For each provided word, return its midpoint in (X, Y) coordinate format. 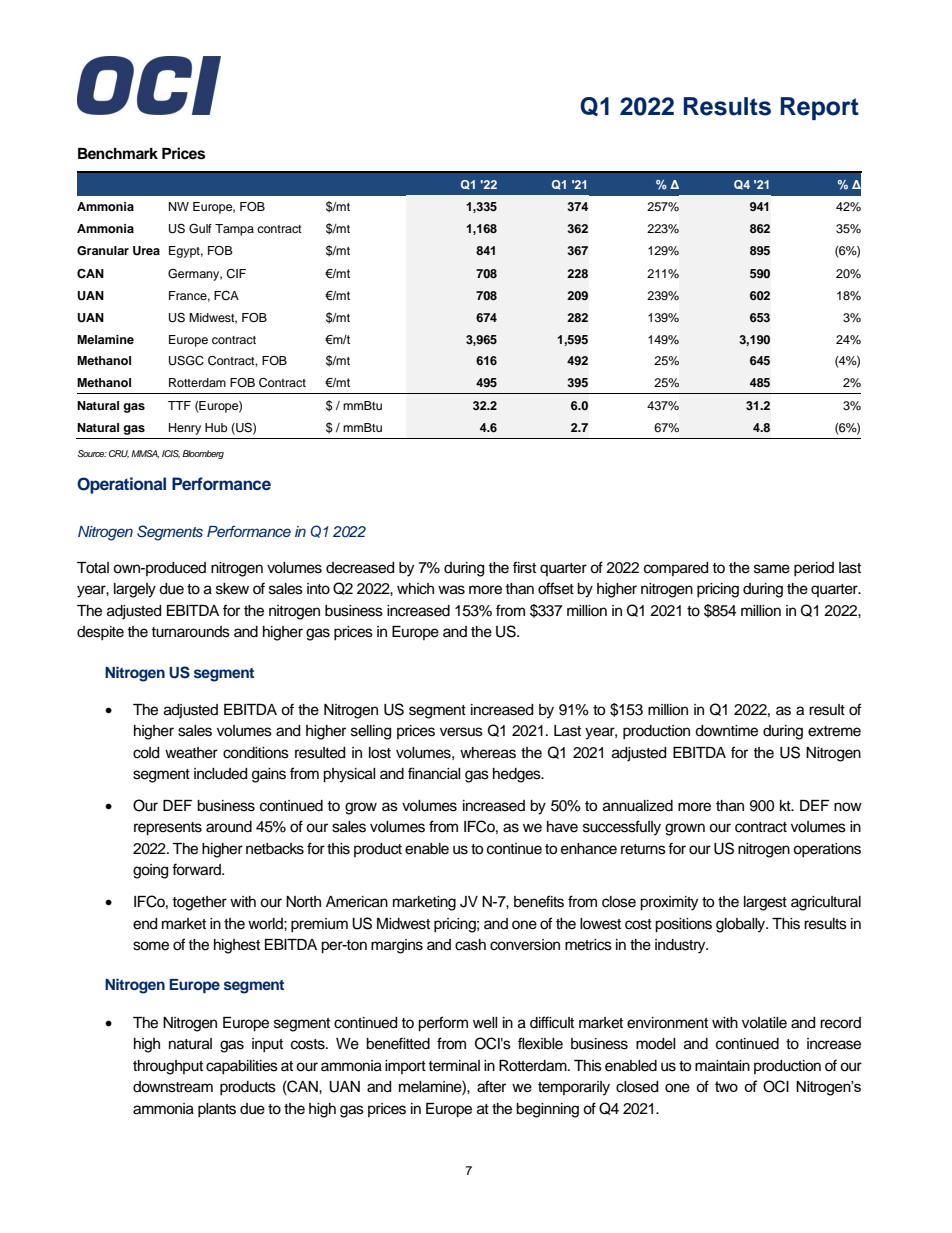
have (562, 827)
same (772, 569)
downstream (173, 1087)
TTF (179, 405)
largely (135, 590)
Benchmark (118, 154)
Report (820, 108)
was (451, 590)
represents (168, 829)
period (814, 569)
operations (827, 850)
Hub (216, 427)
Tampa (234, 230)
